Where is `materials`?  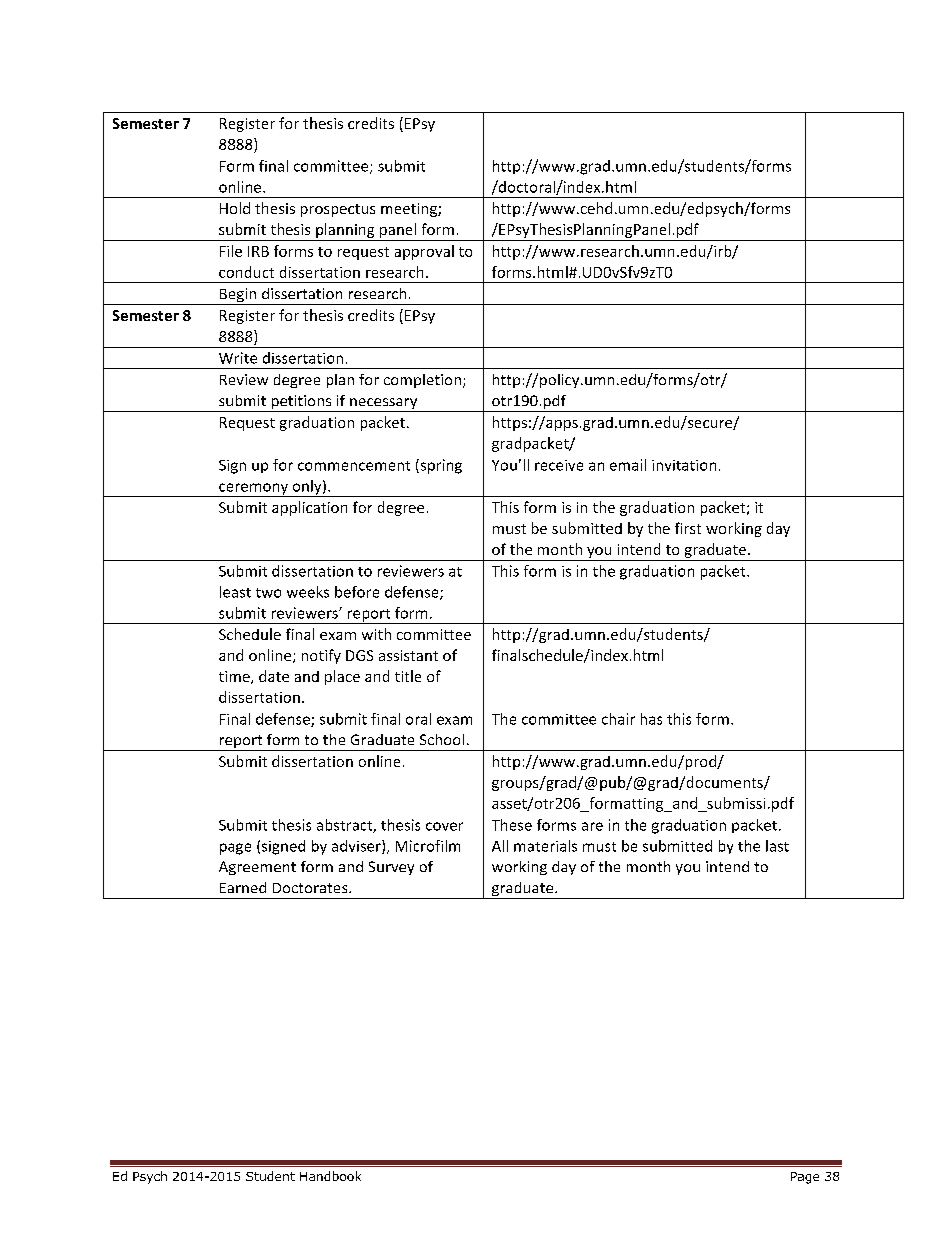 materials is located at coordinates (545, 846).
